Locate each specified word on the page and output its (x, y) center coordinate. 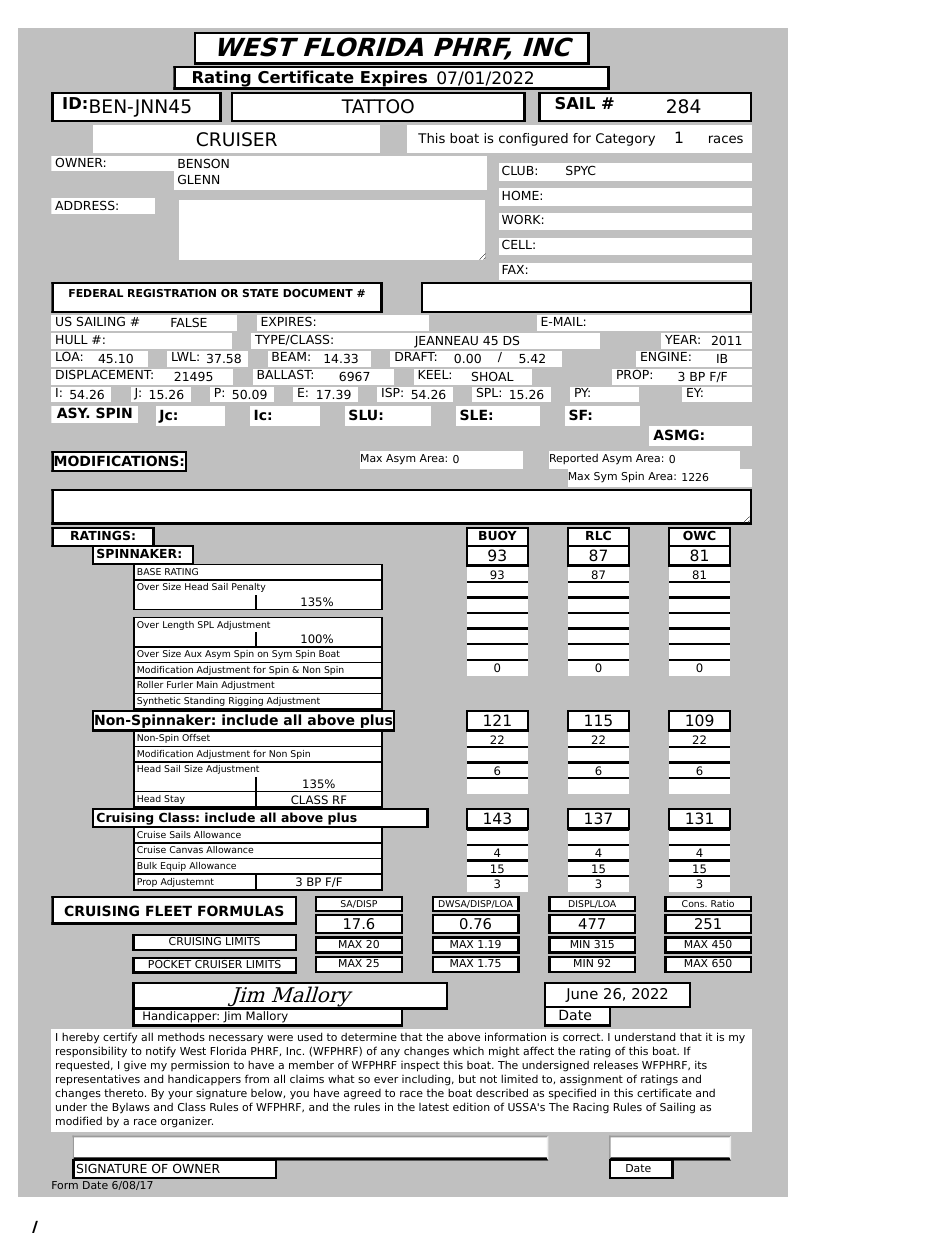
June (581, 995)
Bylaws (131, 1108)
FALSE (189, 322)
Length (178, 625)
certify (120, 1038)
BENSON (203, 163)
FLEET (169, 910)
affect (538, 1050)
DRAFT (415, 355)
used (310, 1036)
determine (369, 1036)
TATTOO (377, 106)
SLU (363, 414)
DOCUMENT (318, 293)
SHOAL (493, 376)
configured (533, 139)
